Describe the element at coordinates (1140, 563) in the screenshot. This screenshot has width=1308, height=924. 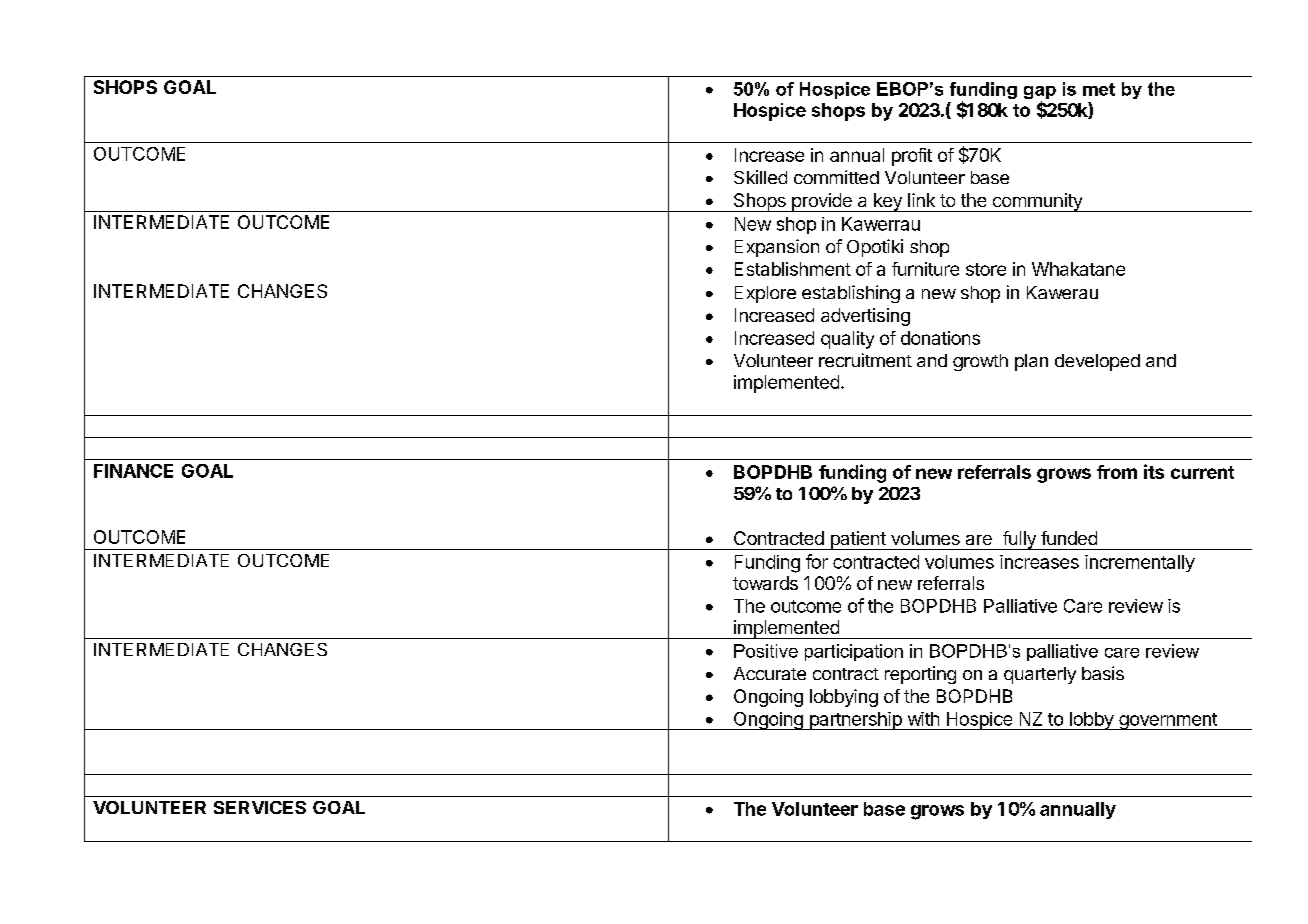
I see `incrementally` at that location.
